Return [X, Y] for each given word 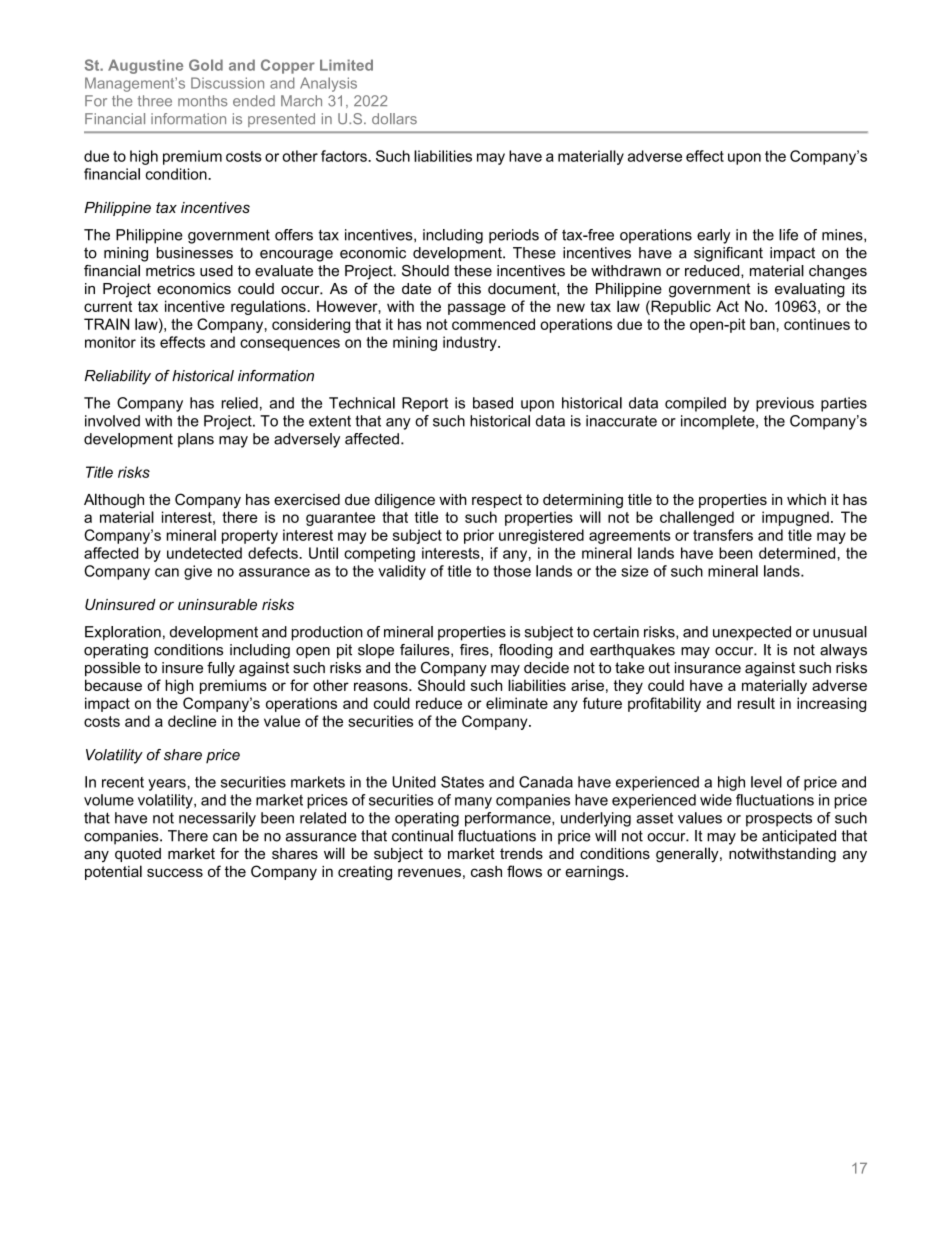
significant [728, 254]
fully [221, 669]
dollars [394, 119]
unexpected [752, 633]
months [202, 101]
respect [497, 501]
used [216, 271]
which [806, 499]
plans [196, 440]
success [175, 872]
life [788, 235]
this [469, 289]
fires [475, 650]
